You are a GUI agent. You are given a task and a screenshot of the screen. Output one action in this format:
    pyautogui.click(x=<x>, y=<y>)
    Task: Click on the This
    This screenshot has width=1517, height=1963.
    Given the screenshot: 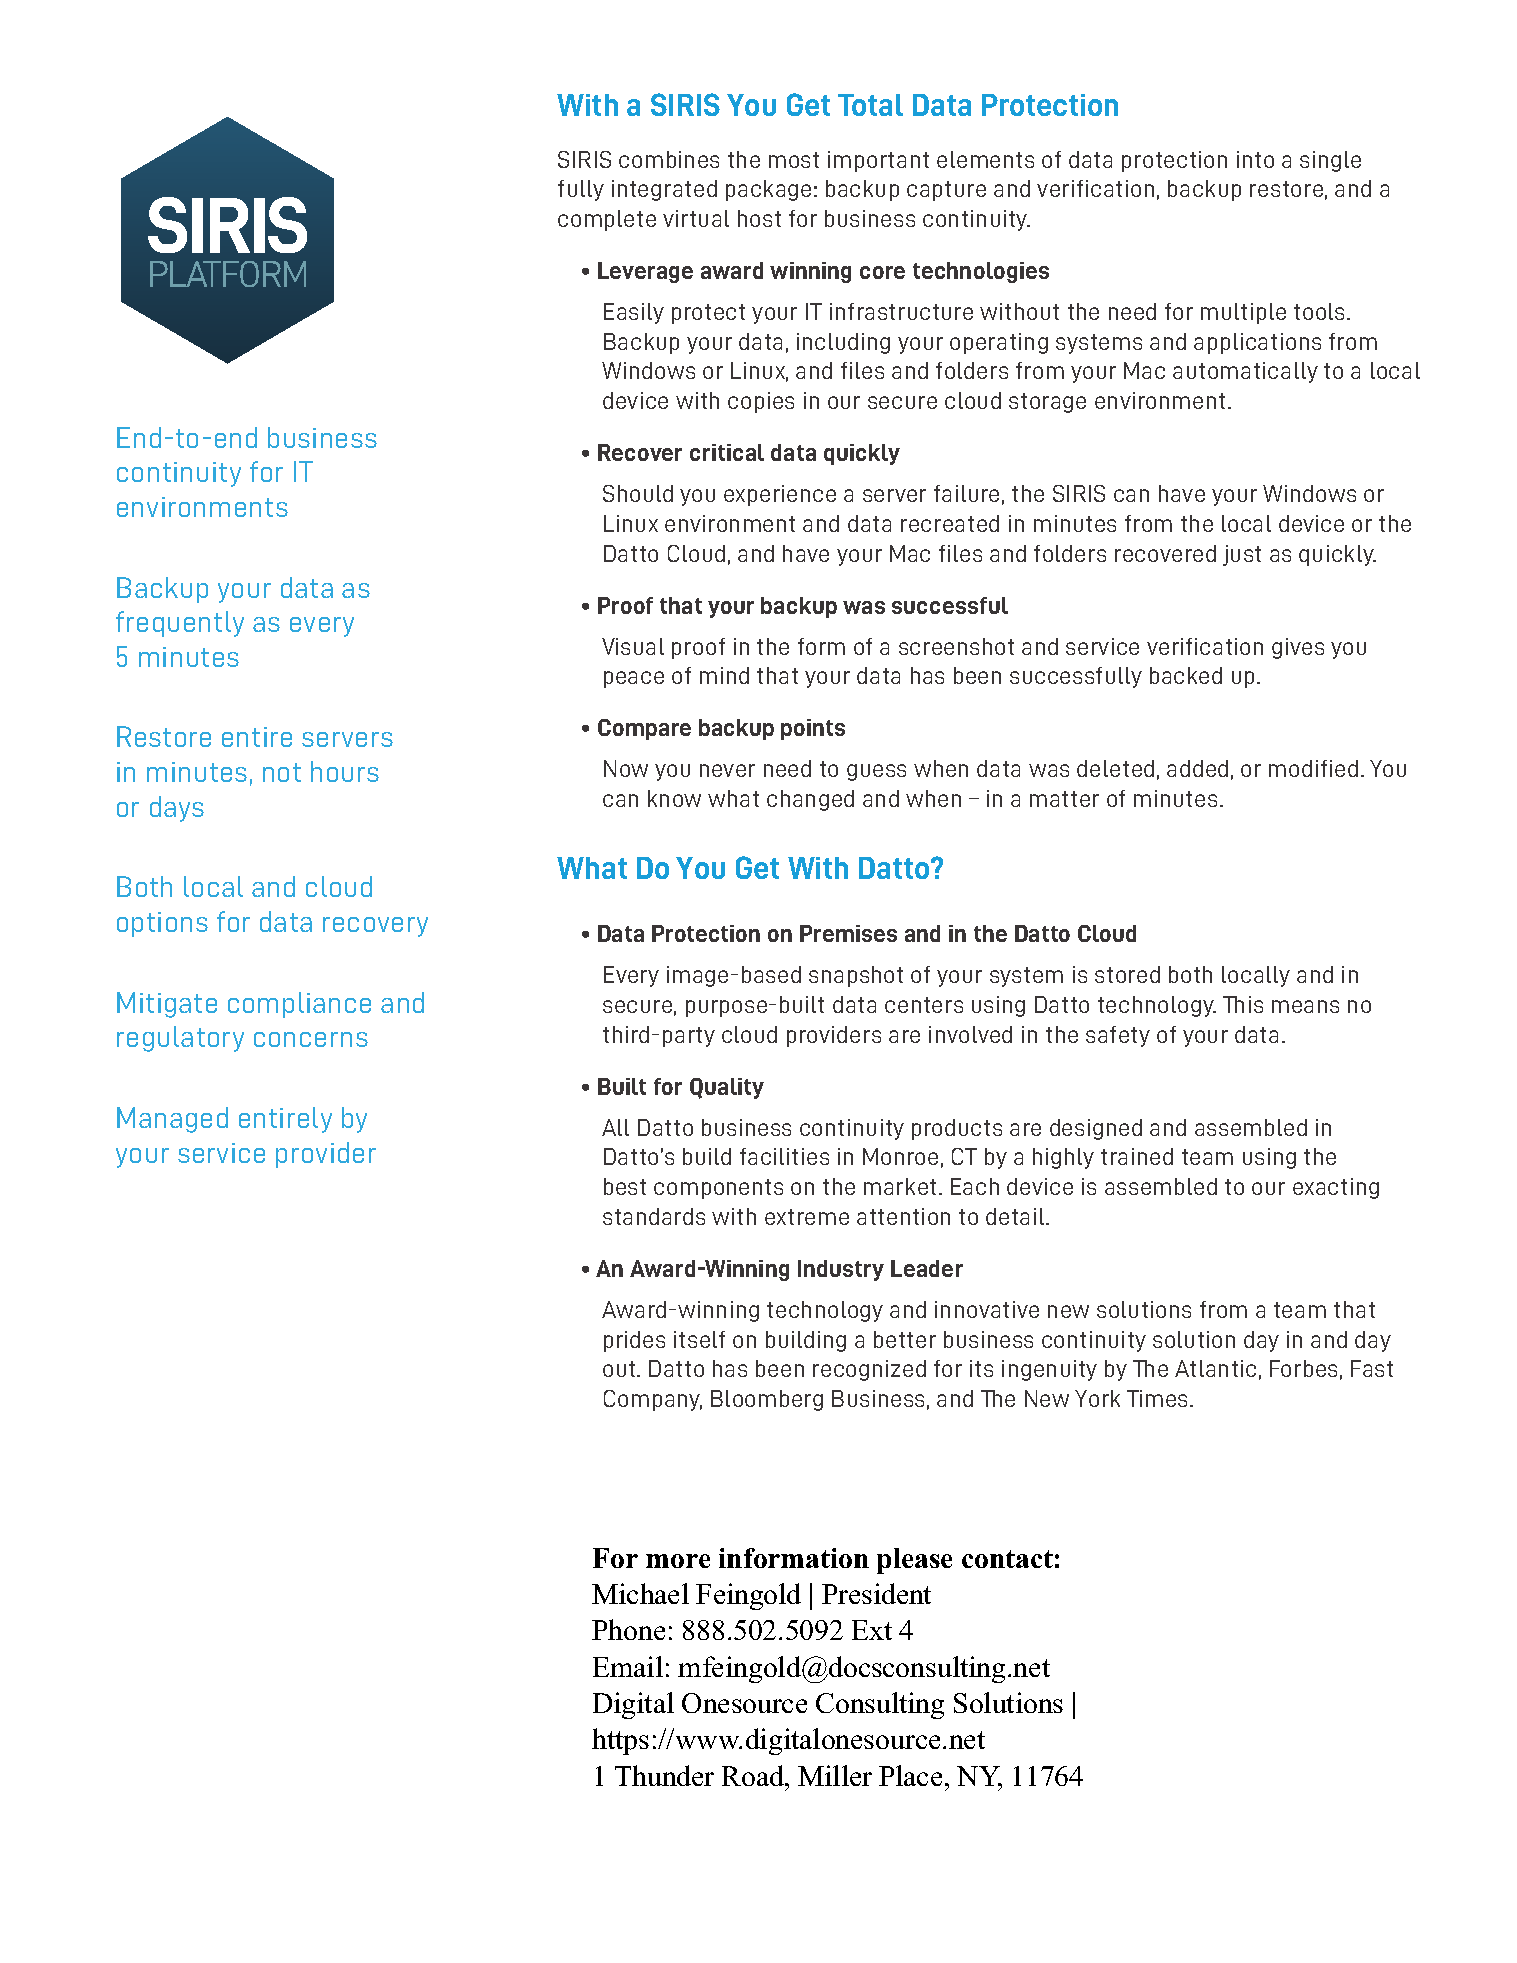 What is the action you would take?
    pyautogui.click(x=1243, y=1004)
